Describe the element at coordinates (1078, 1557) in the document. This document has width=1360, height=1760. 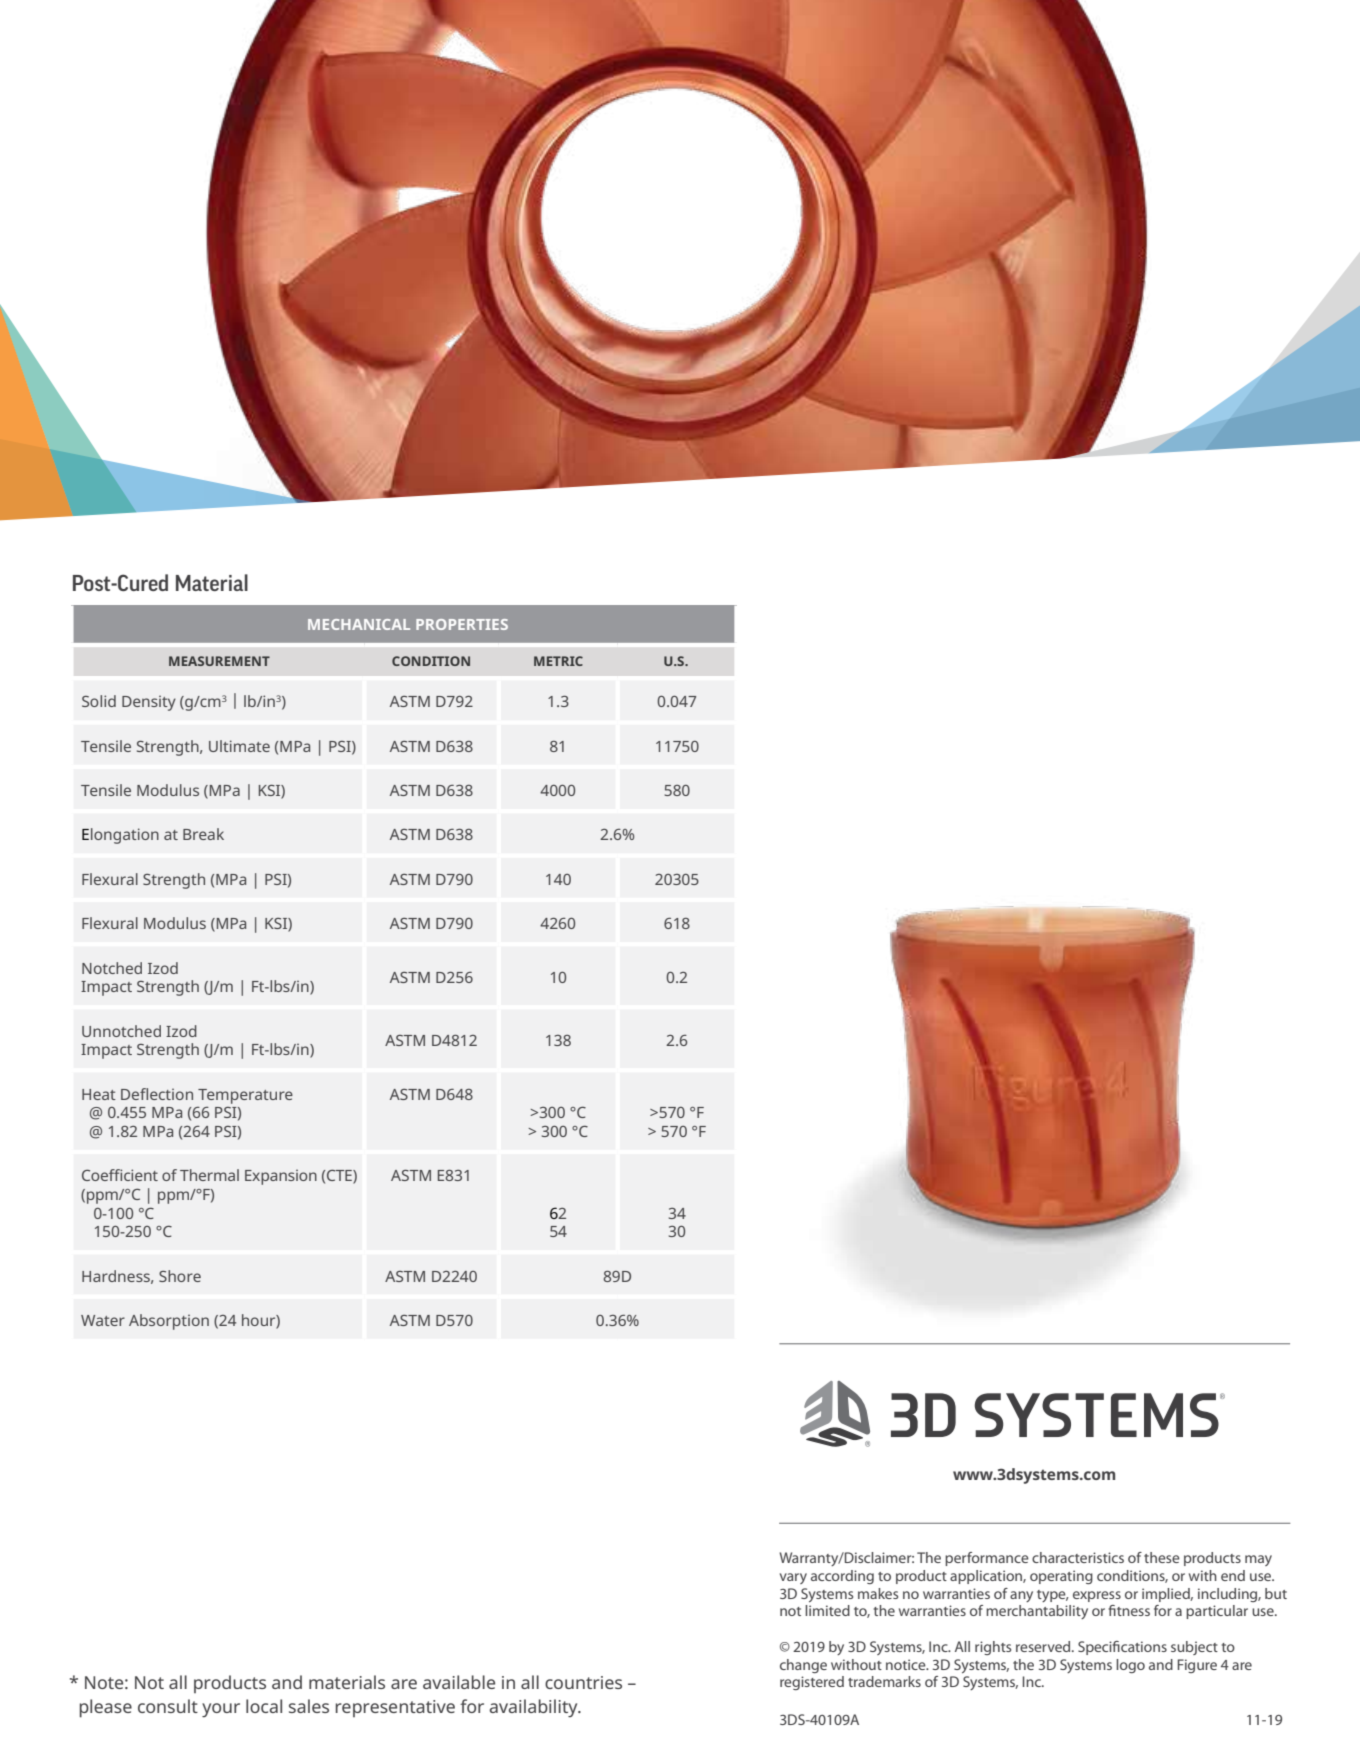
I see `characteristics` at that location.
